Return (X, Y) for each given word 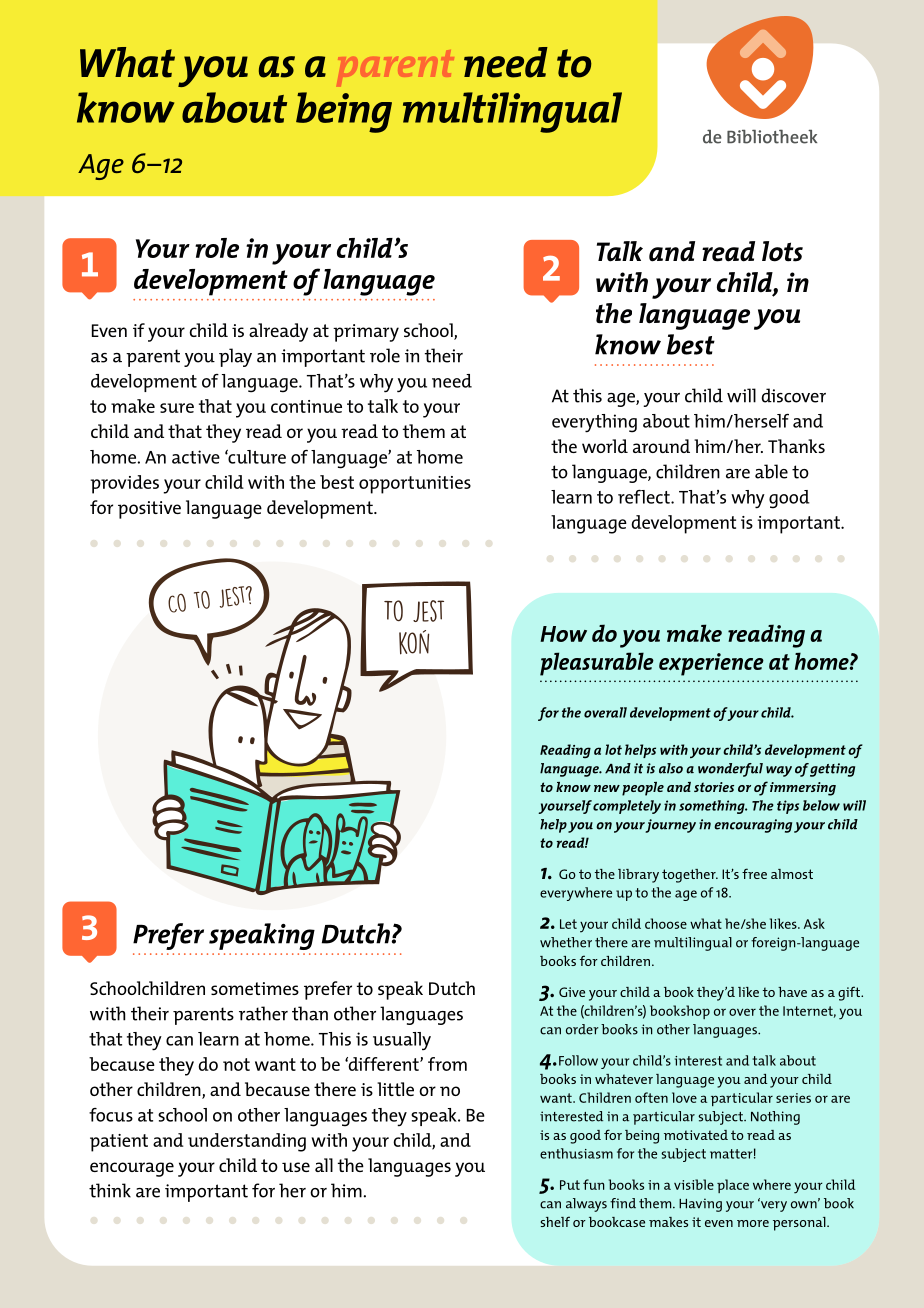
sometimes (255, 988)
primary (366, 333)
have (792, 992)
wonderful (730, 770)
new (607, 788)
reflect (645, 497)
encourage (132, 1169)
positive (149, 510)
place (733, 1186)
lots (782, 251)
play (235, 357)
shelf (555, 1221)
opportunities (415, 485)
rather (263, 1013)
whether (566, 942)
